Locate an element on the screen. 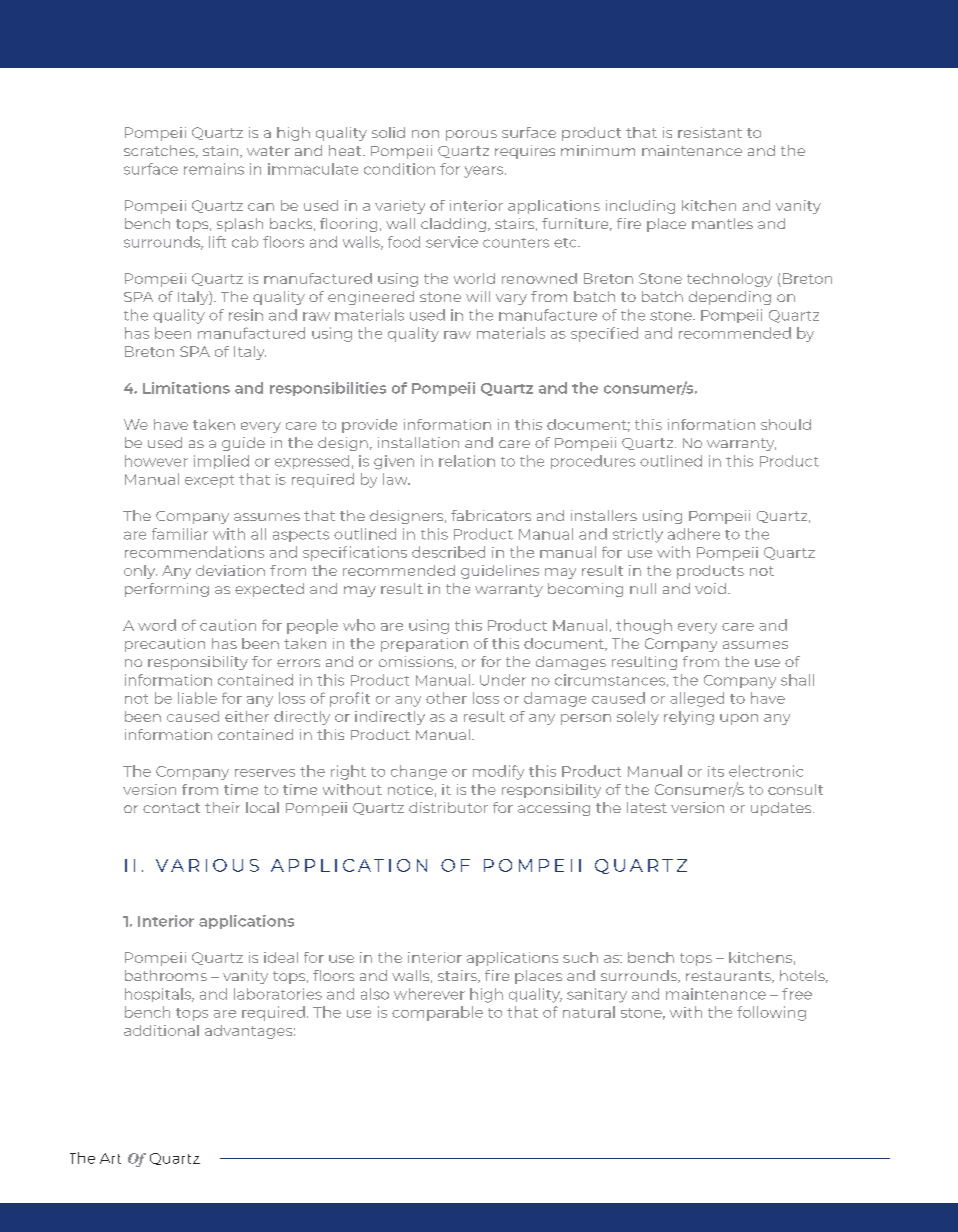 The height and width of the screenshot is (1232, 958). their is located at coordinates (222, 807).
